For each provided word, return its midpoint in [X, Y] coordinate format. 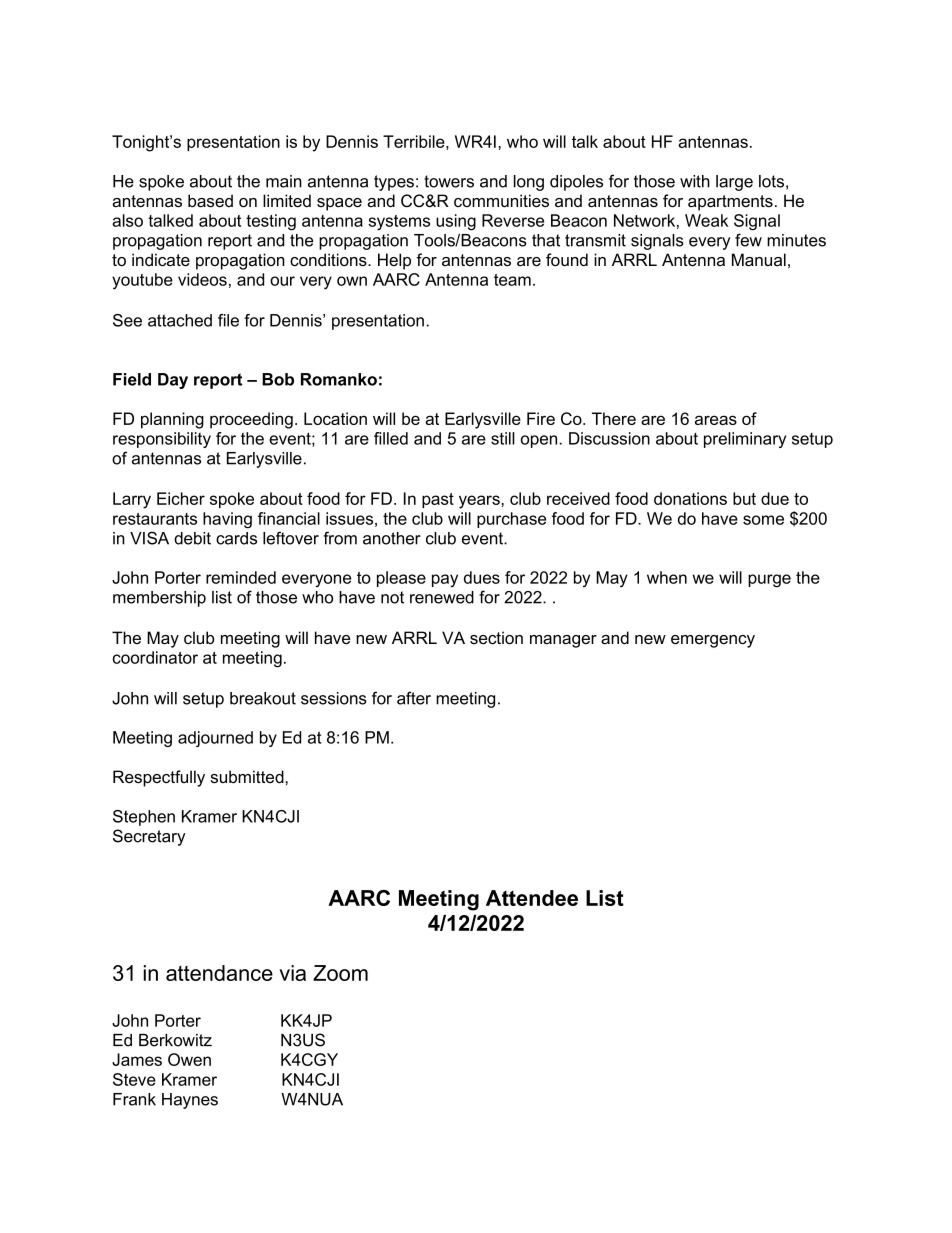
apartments [730, 203]
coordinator [155, 657]
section [496, 637]
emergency [713, 641]
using [456, 222]
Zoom [340, 973]
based [210, 200]
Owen [189, 1059]
